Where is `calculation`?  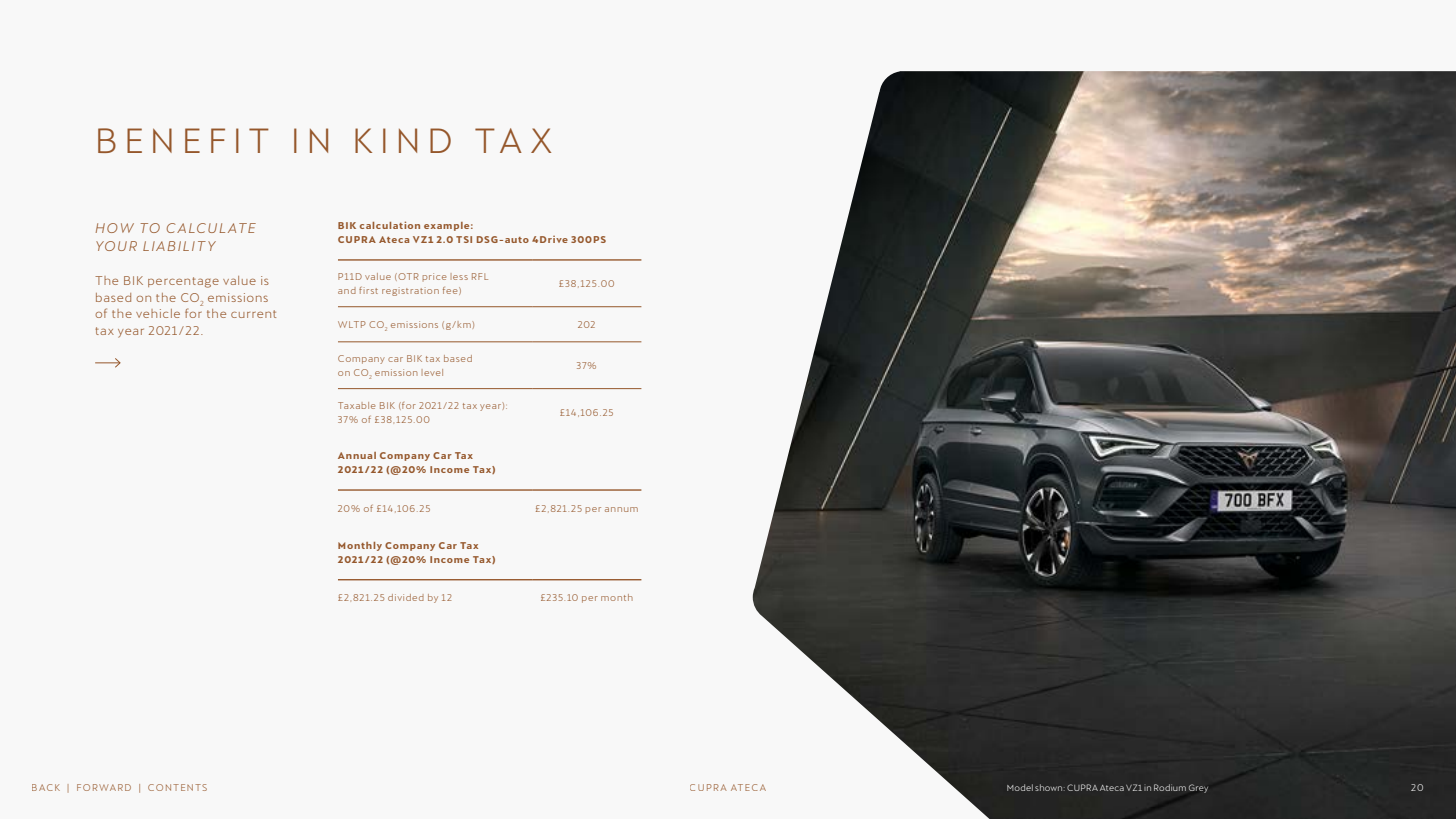
calculation is located at coordinates (390, 225).
